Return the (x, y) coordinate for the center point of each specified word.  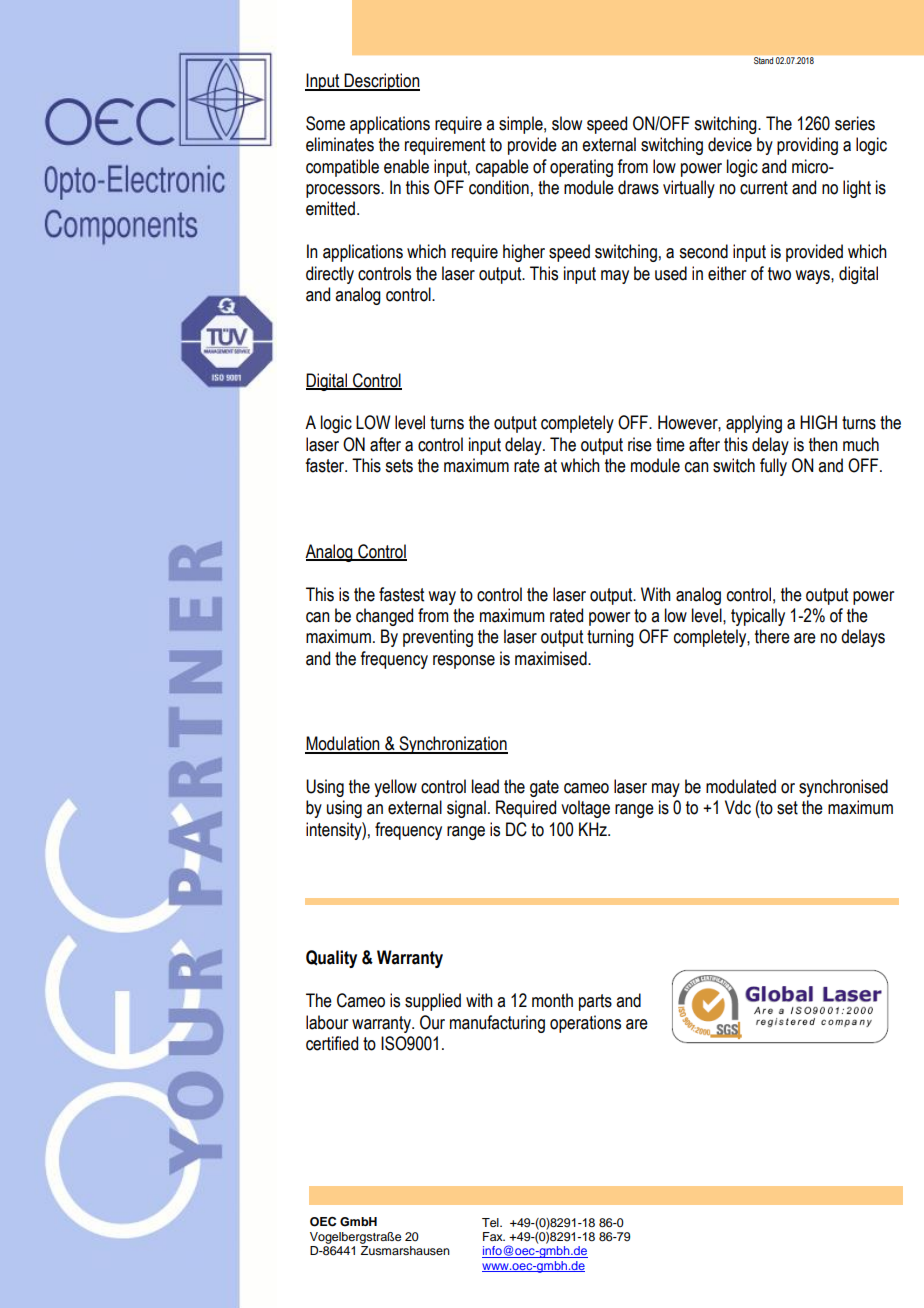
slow (567, 123)
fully (773, 467)
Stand (763, 60)
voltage (585, 809)
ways (813, 277)
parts (595, 1002)
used (671, 273)
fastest (401, 594)
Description (381, 82)
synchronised (843, 788)
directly (330, 275)
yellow (395, 788)
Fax (494, 1236)
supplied (433, 1002)
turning (610, 638)
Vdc (738, 807)
